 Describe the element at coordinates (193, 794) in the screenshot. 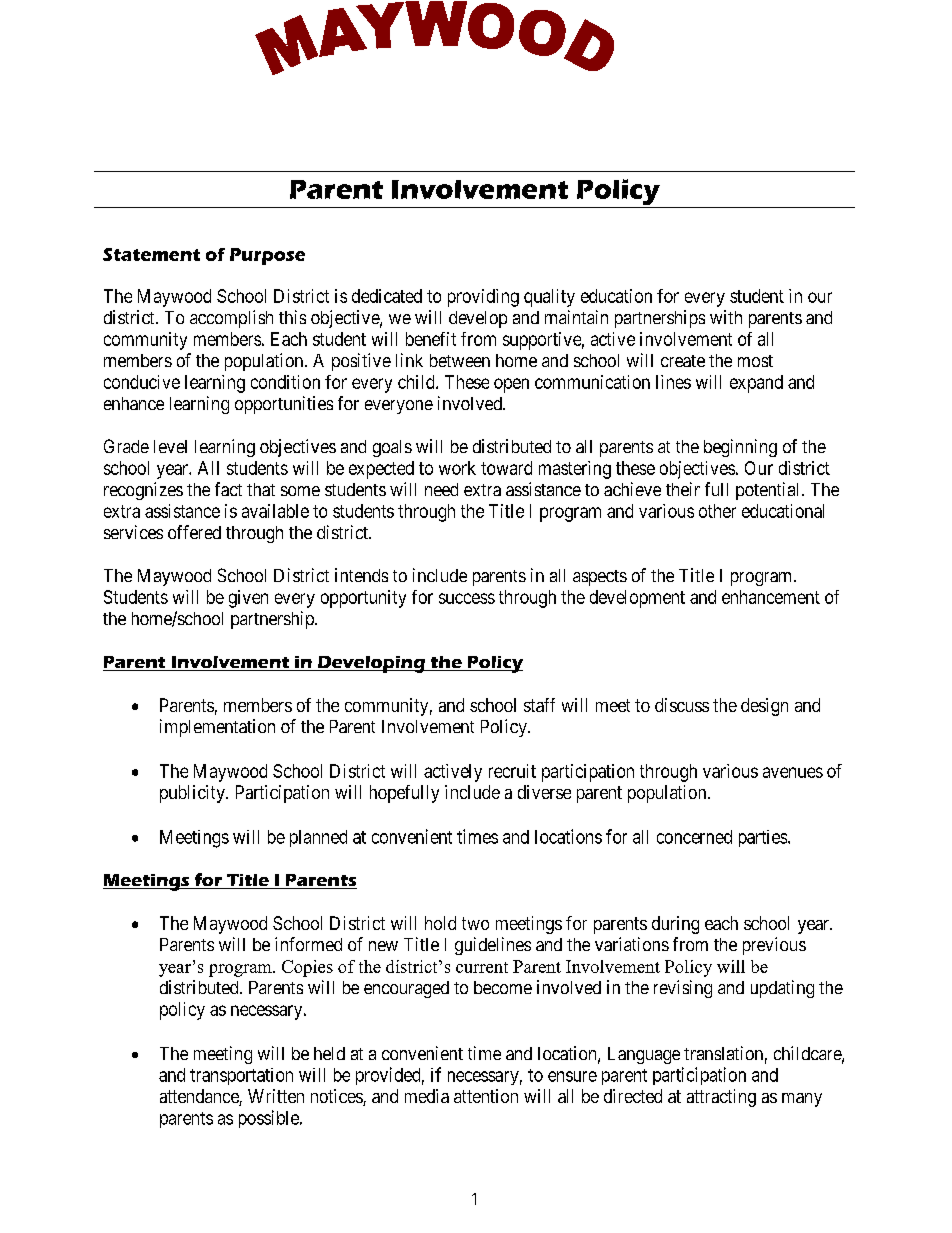

I see `publicity` at that location.
